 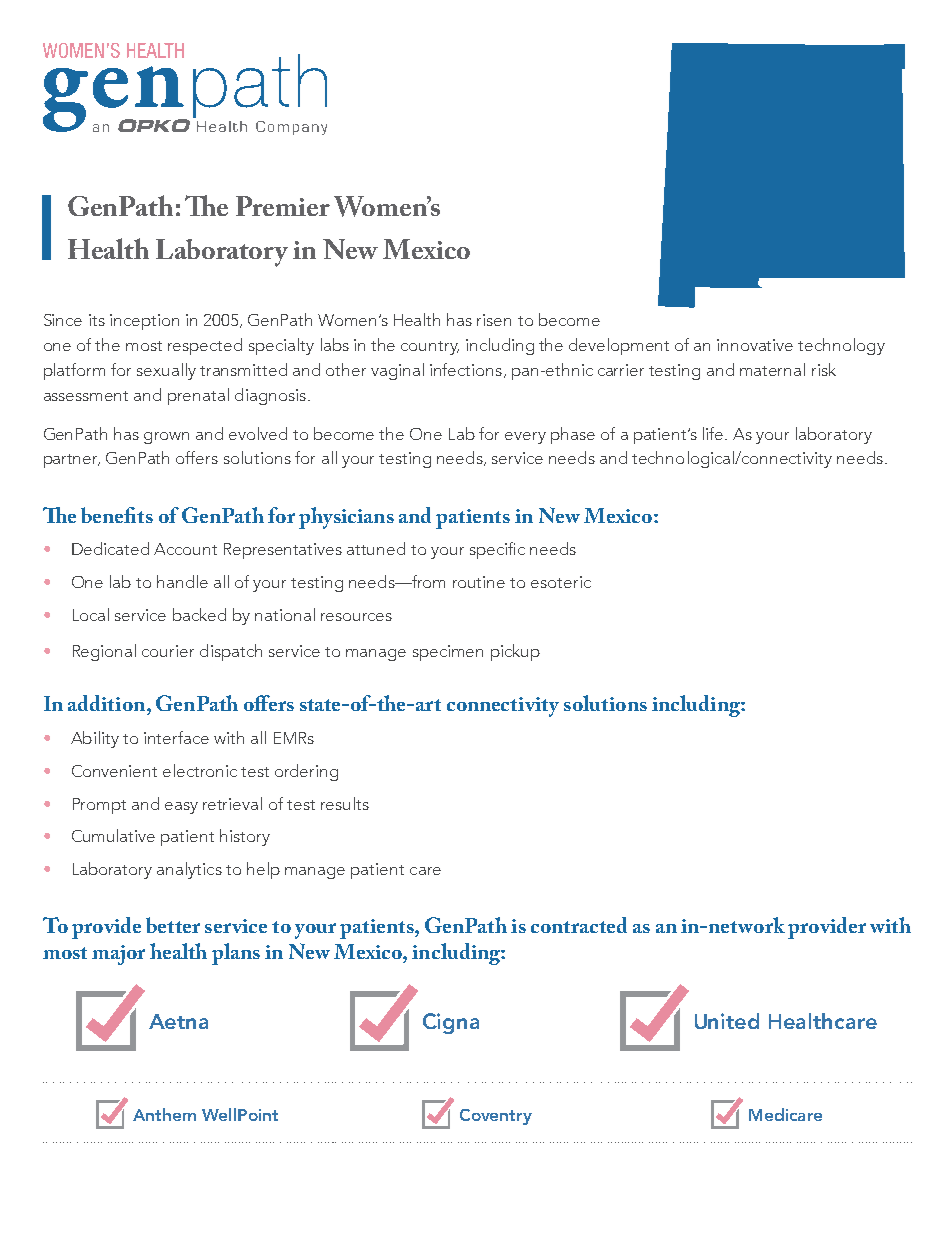 I want to click on risen, so click(x=494, y=320).
